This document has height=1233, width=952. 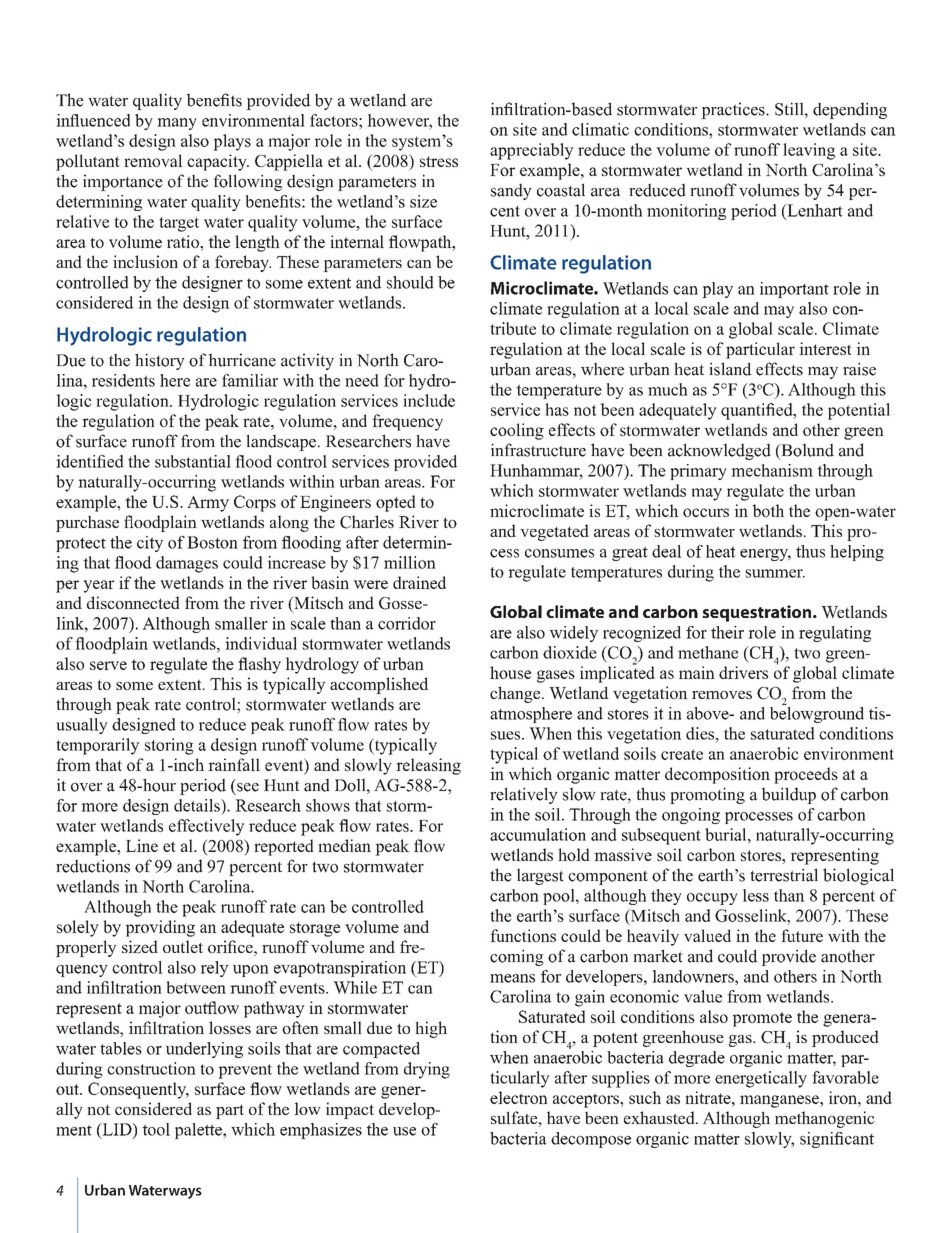 I want to click on disconnected, so click(x=133, y=602).
